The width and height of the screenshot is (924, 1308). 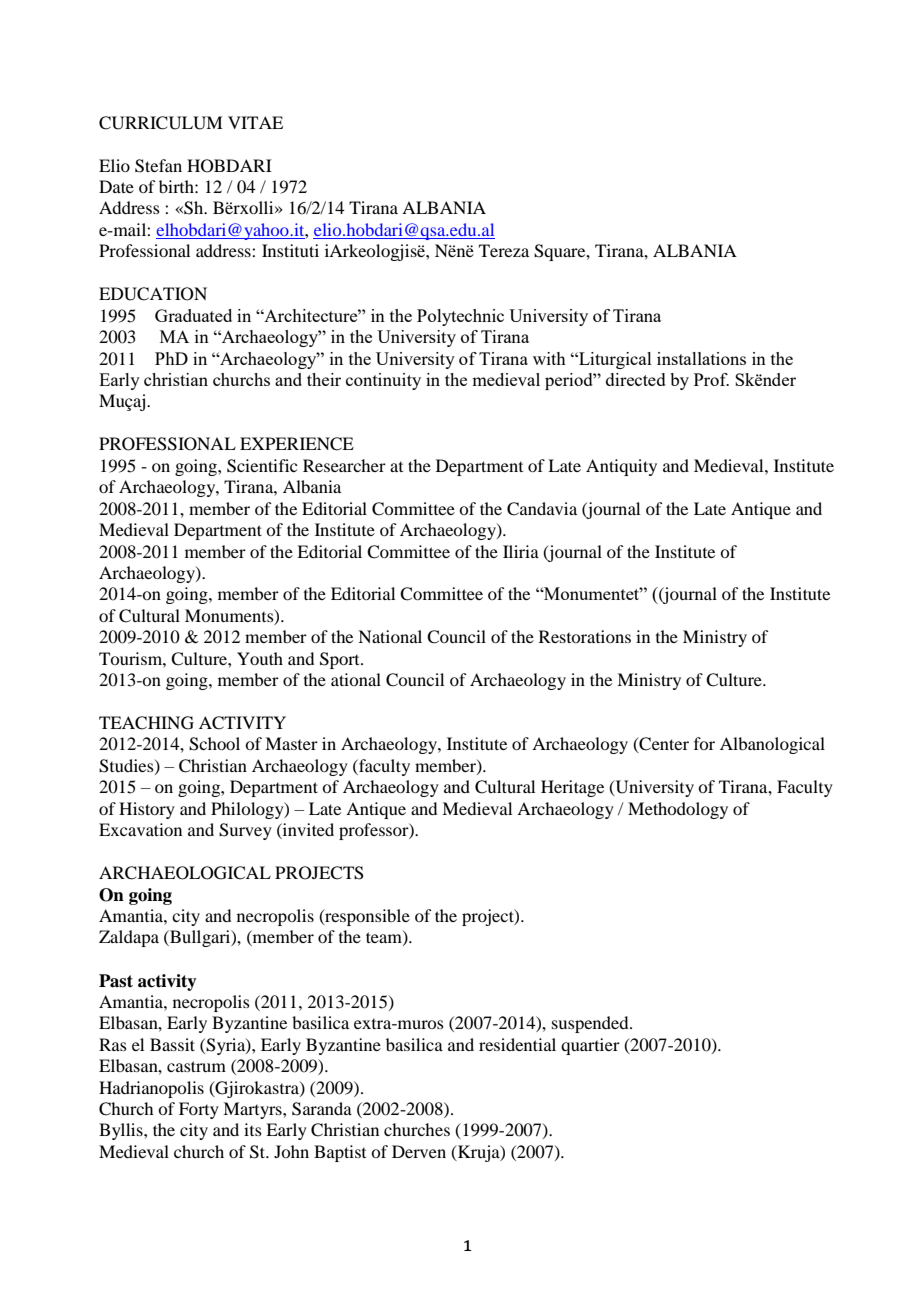 I want to click on Stefan, so click(x=158, y=166).
